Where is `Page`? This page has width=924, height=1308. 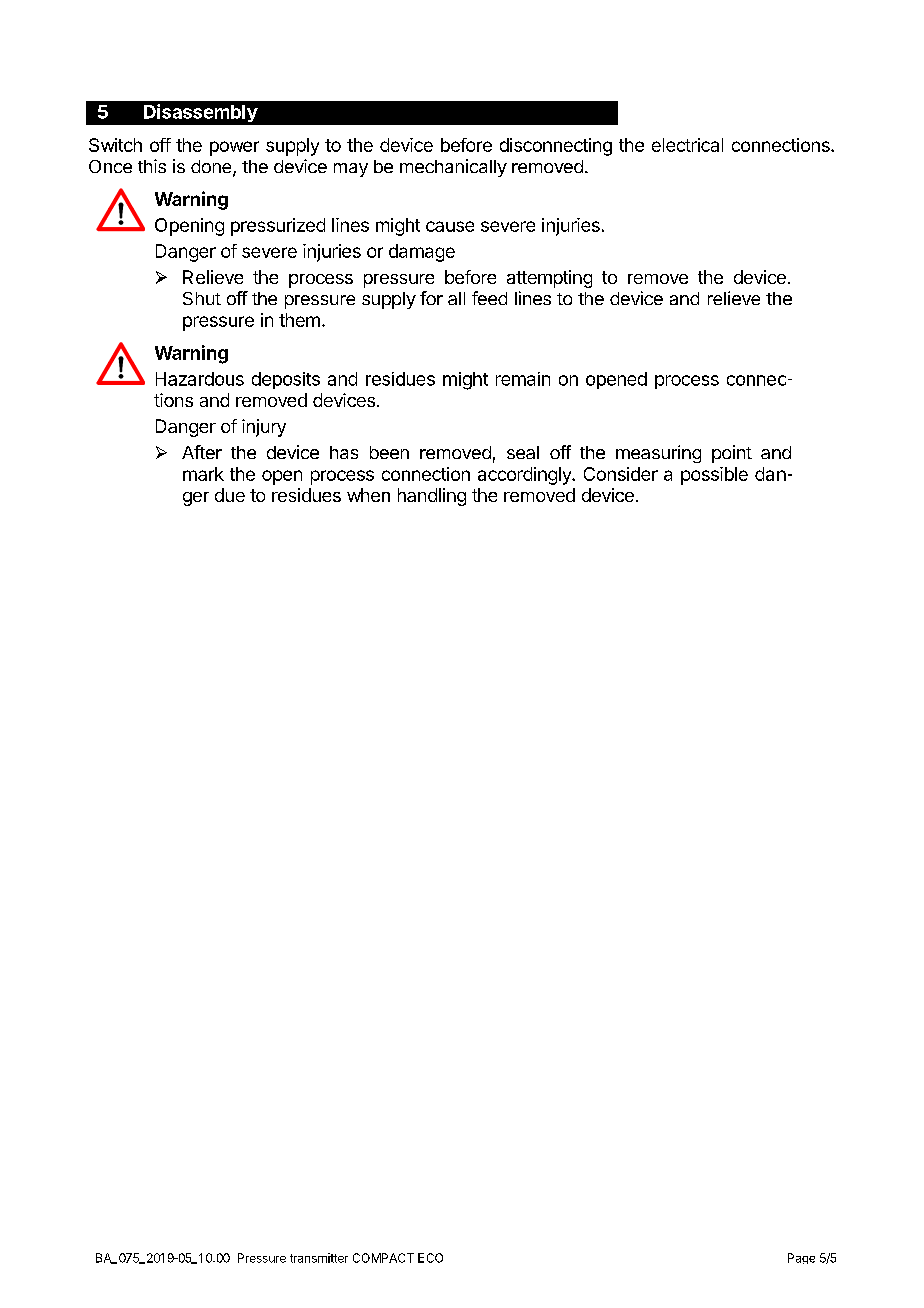 Page is located at coordinates (801, 1258).
